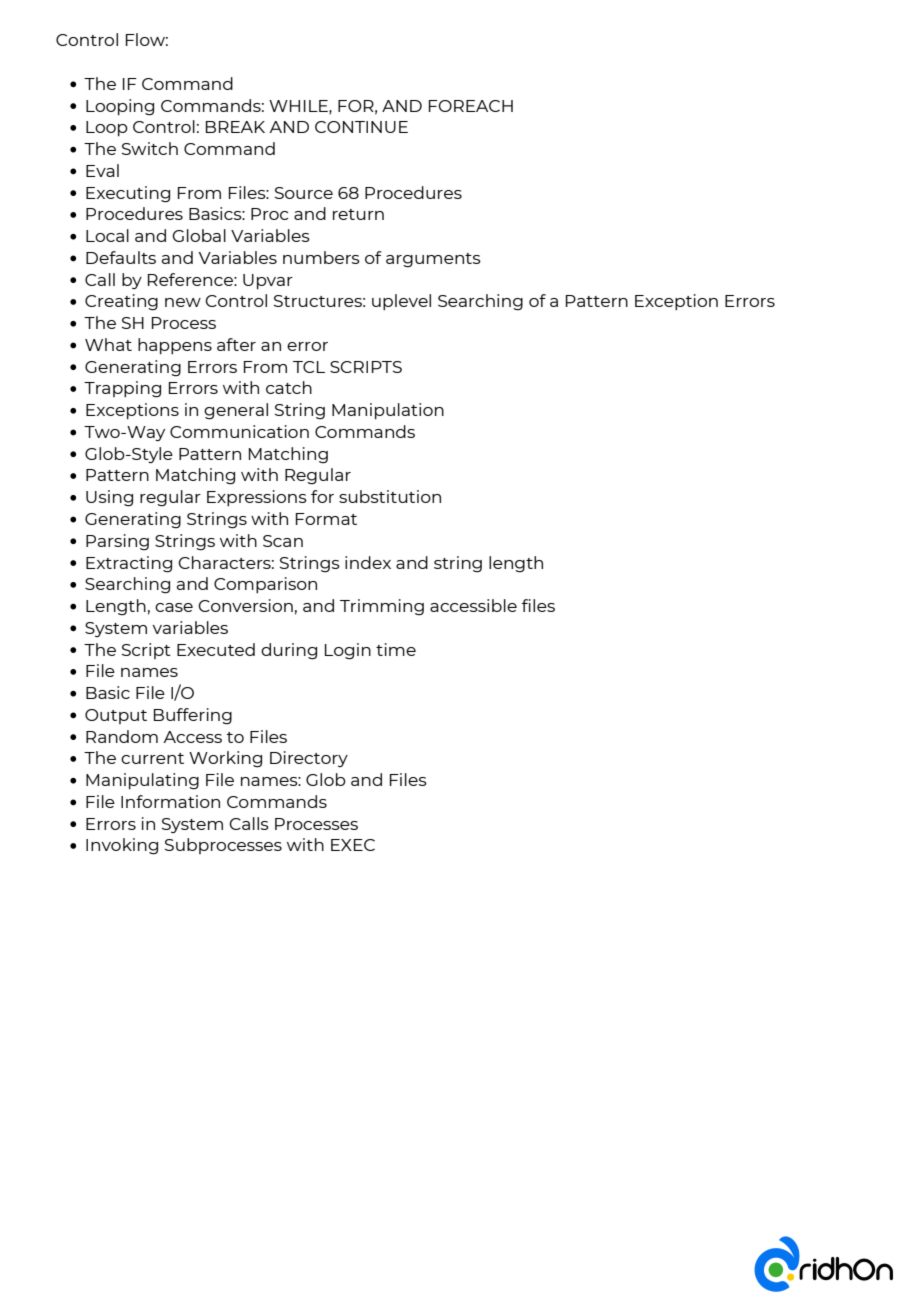 The image size is (924, 1308). Describe the element at coordinates (309, 759) in the screenshot. I see `Directory` at that location.
